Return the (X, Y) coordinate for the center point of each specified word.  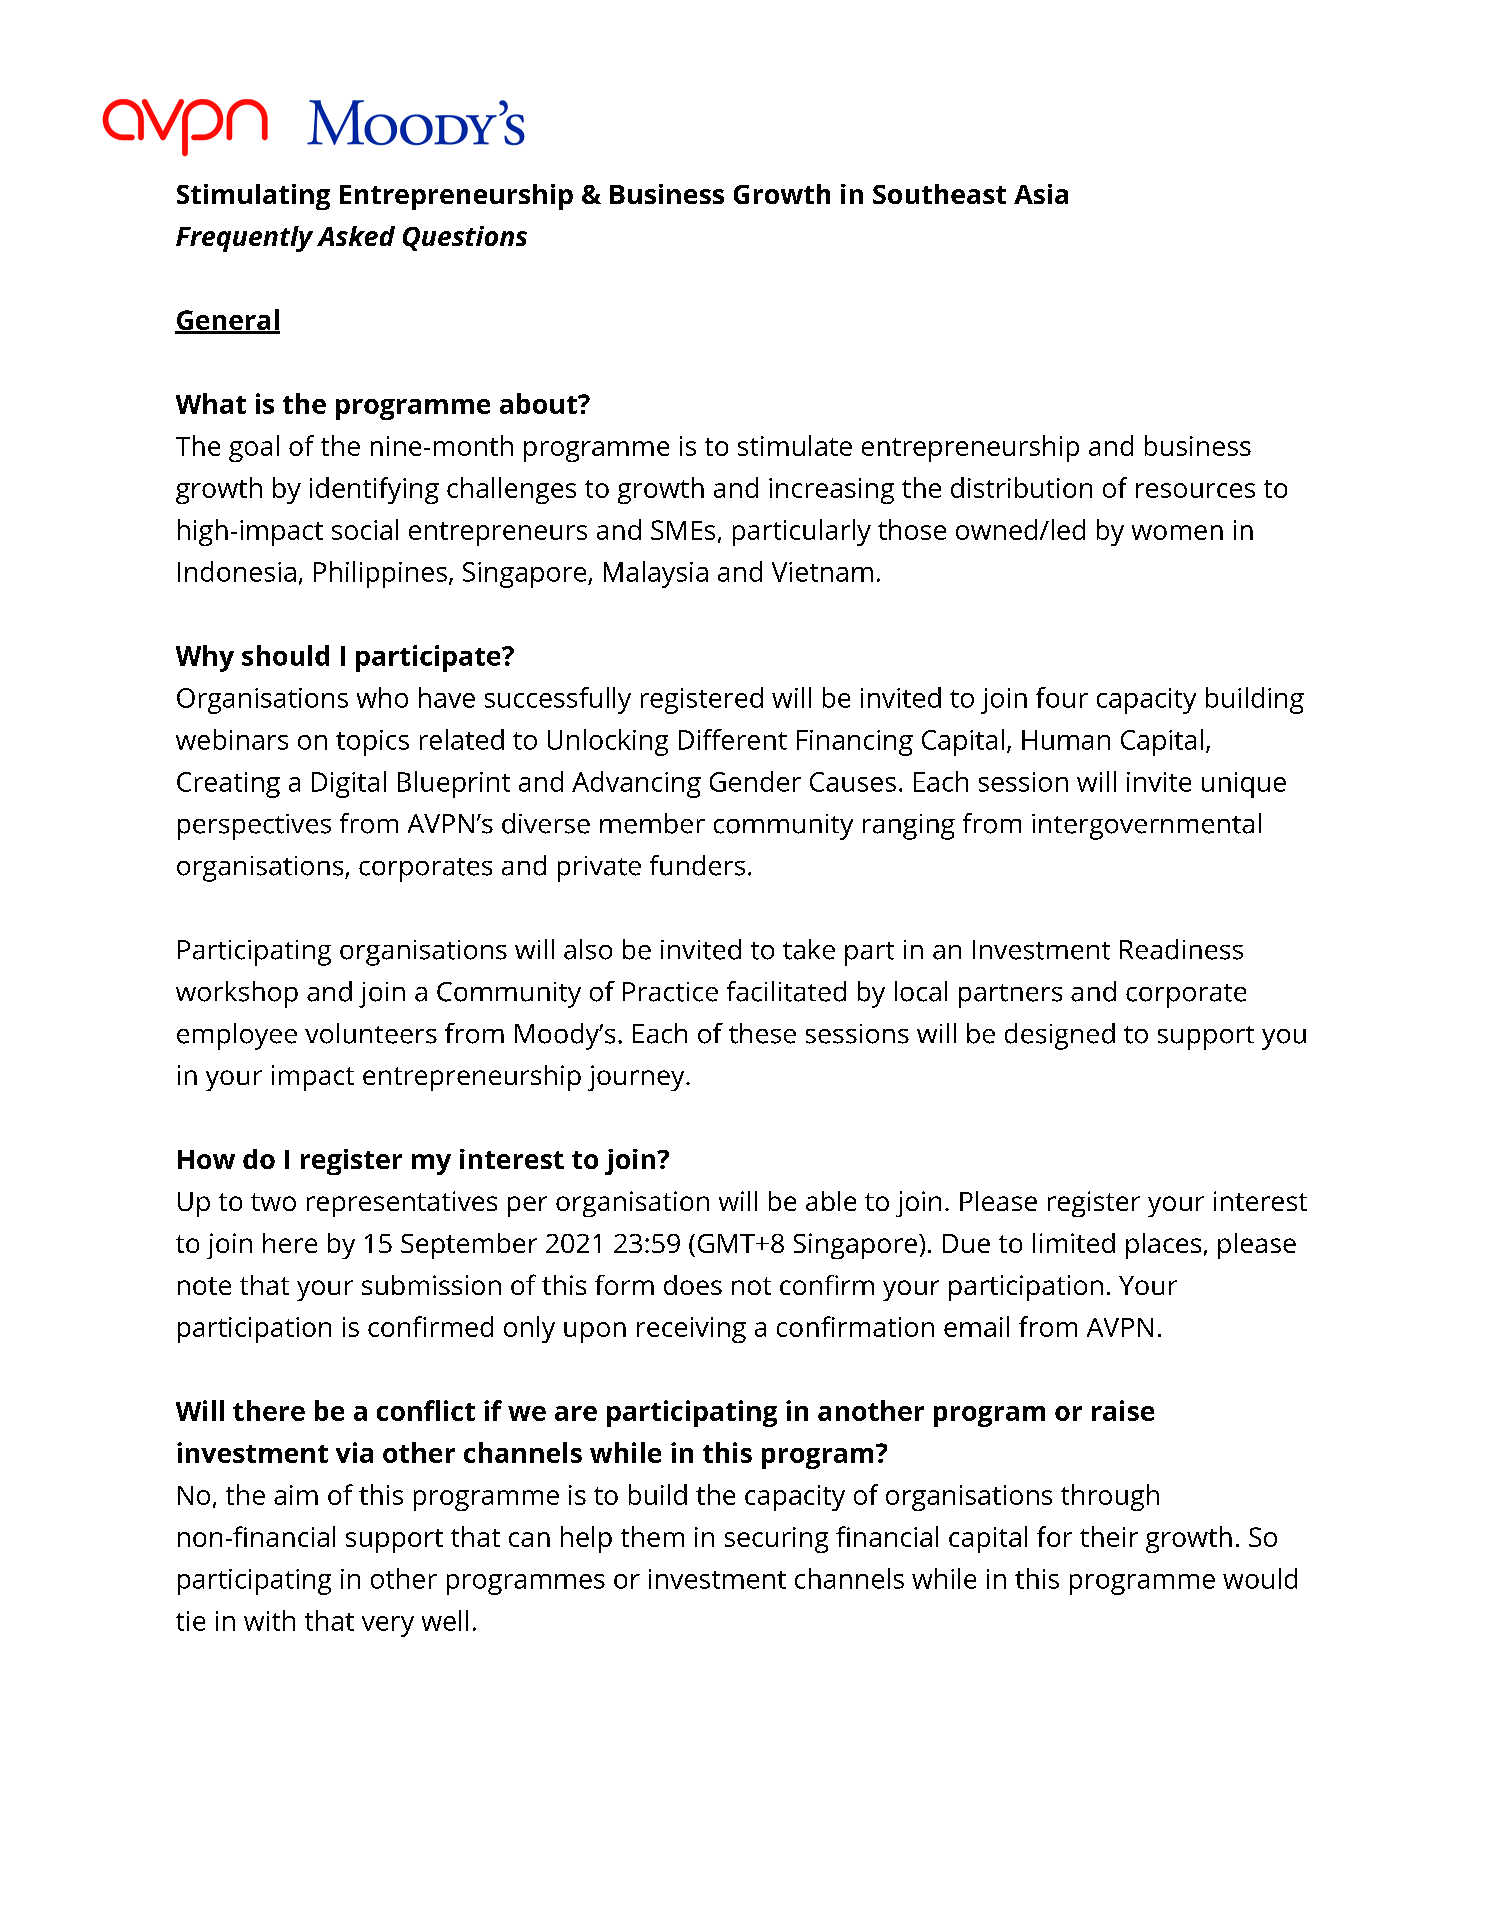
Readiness (1181, 949)
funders (697, 865)
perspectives (254, 827)
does (693, 1285)
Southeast (939, 194)
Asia (1041, 194)
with (269, 1620)
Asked (356, 236)
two (273, 1202)
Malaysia (656, 574)
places (1163, 1246)
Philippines (380, 574)
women (1177, 532)
